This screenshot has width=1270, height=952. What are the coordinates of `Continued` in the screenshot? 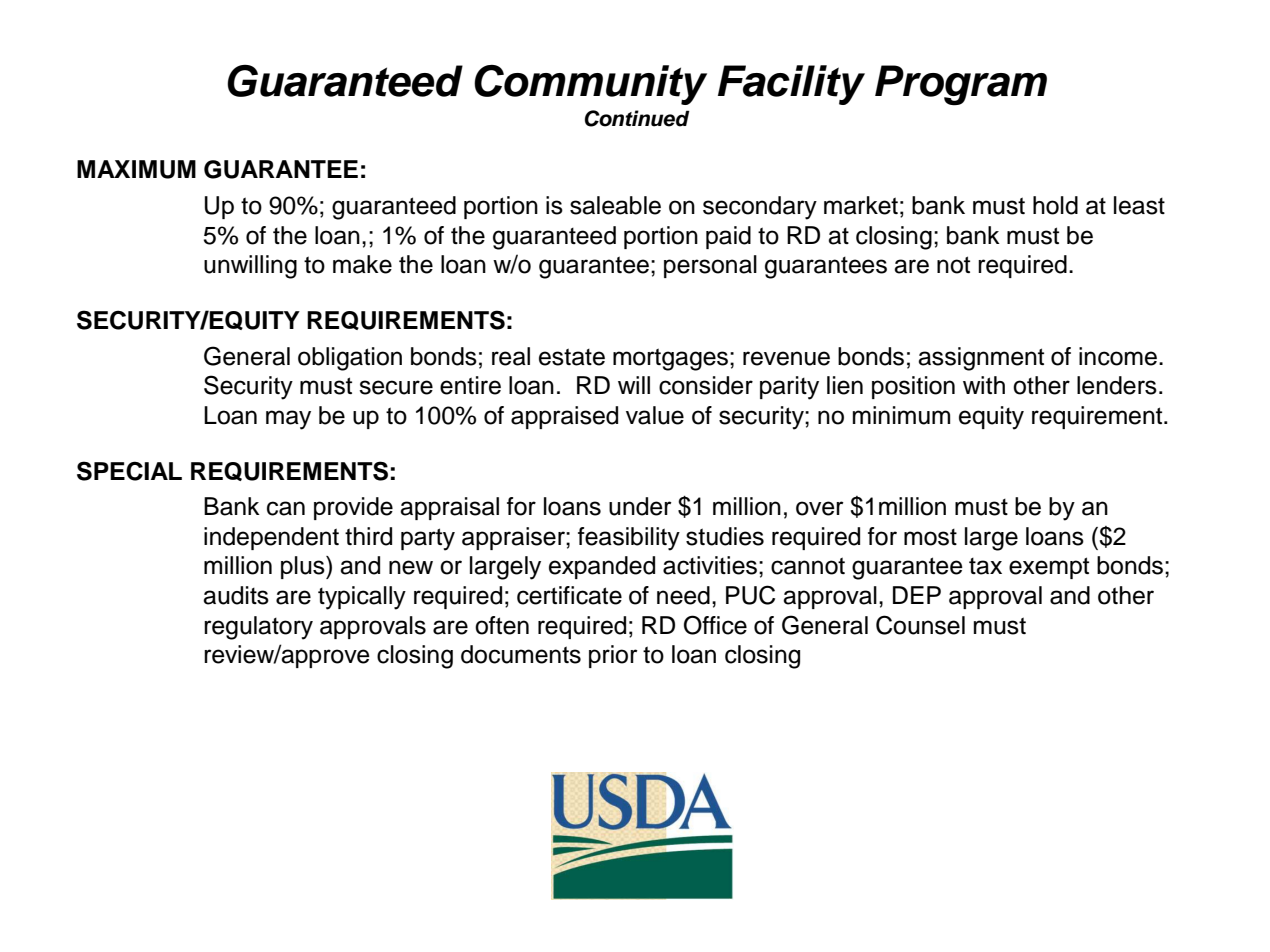 It's located at (637, 118).
